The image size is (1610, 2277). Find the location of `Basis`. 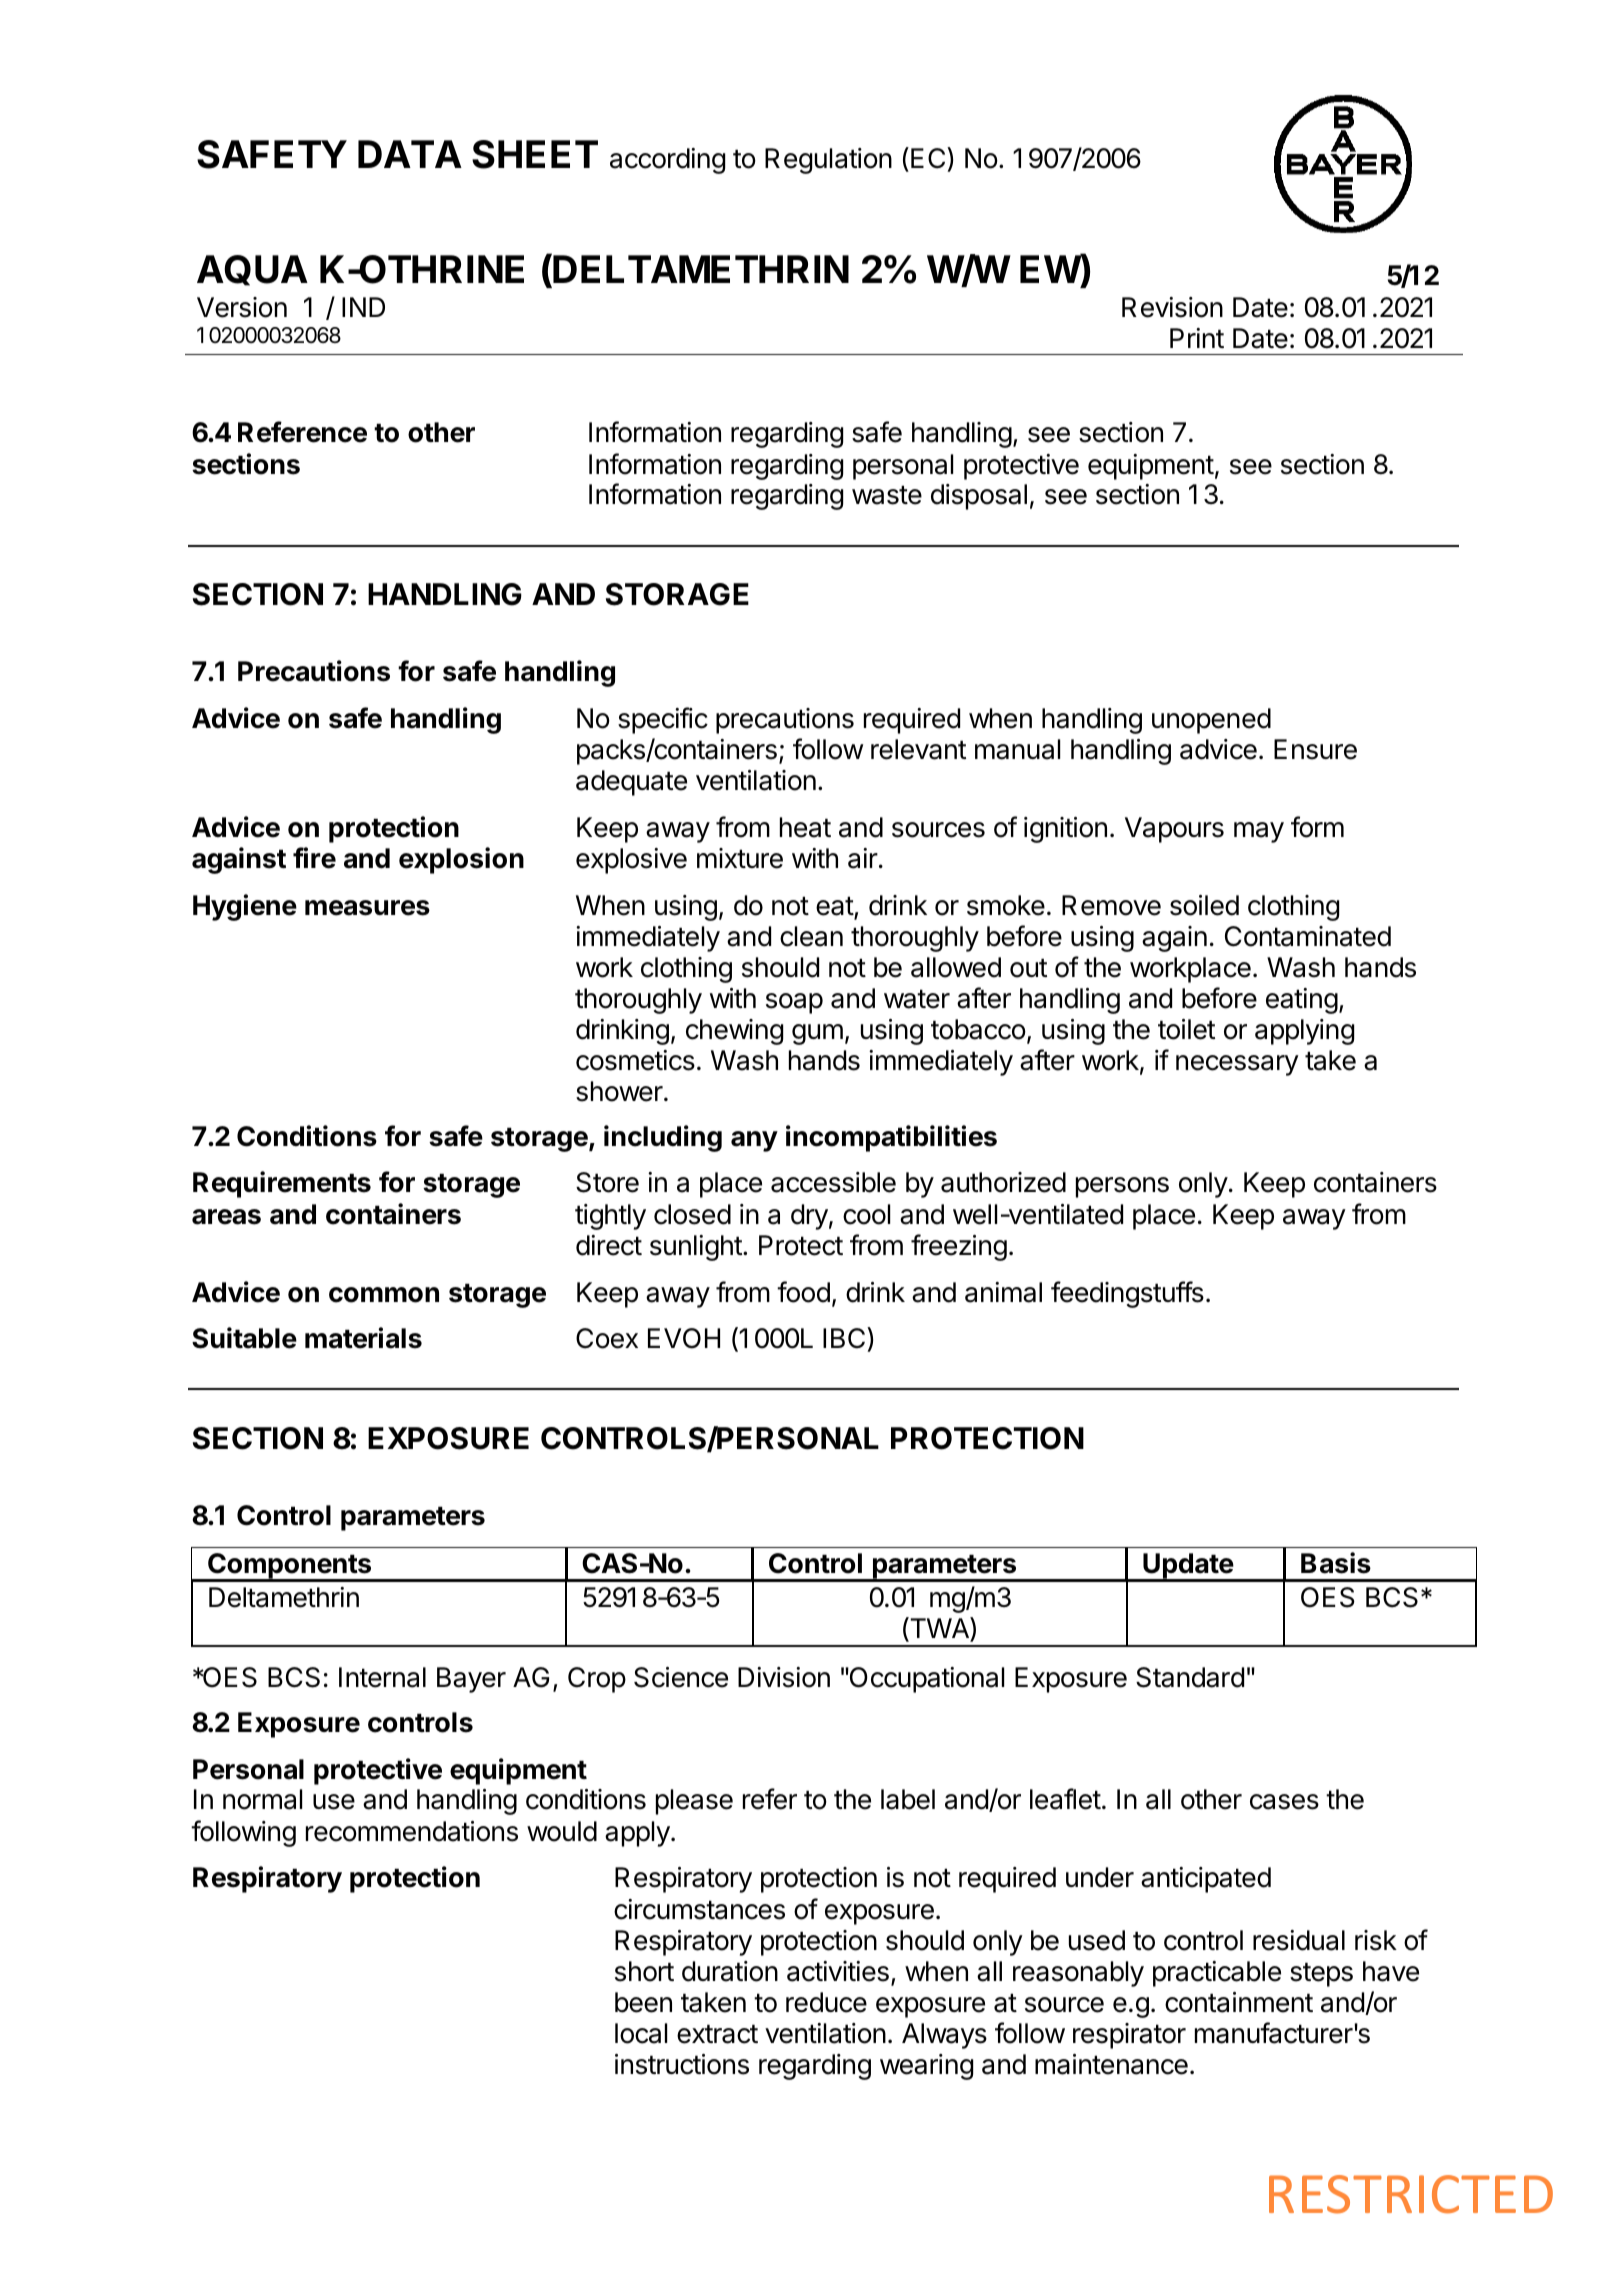

Basis is located at coordinates (1336, 1563).
